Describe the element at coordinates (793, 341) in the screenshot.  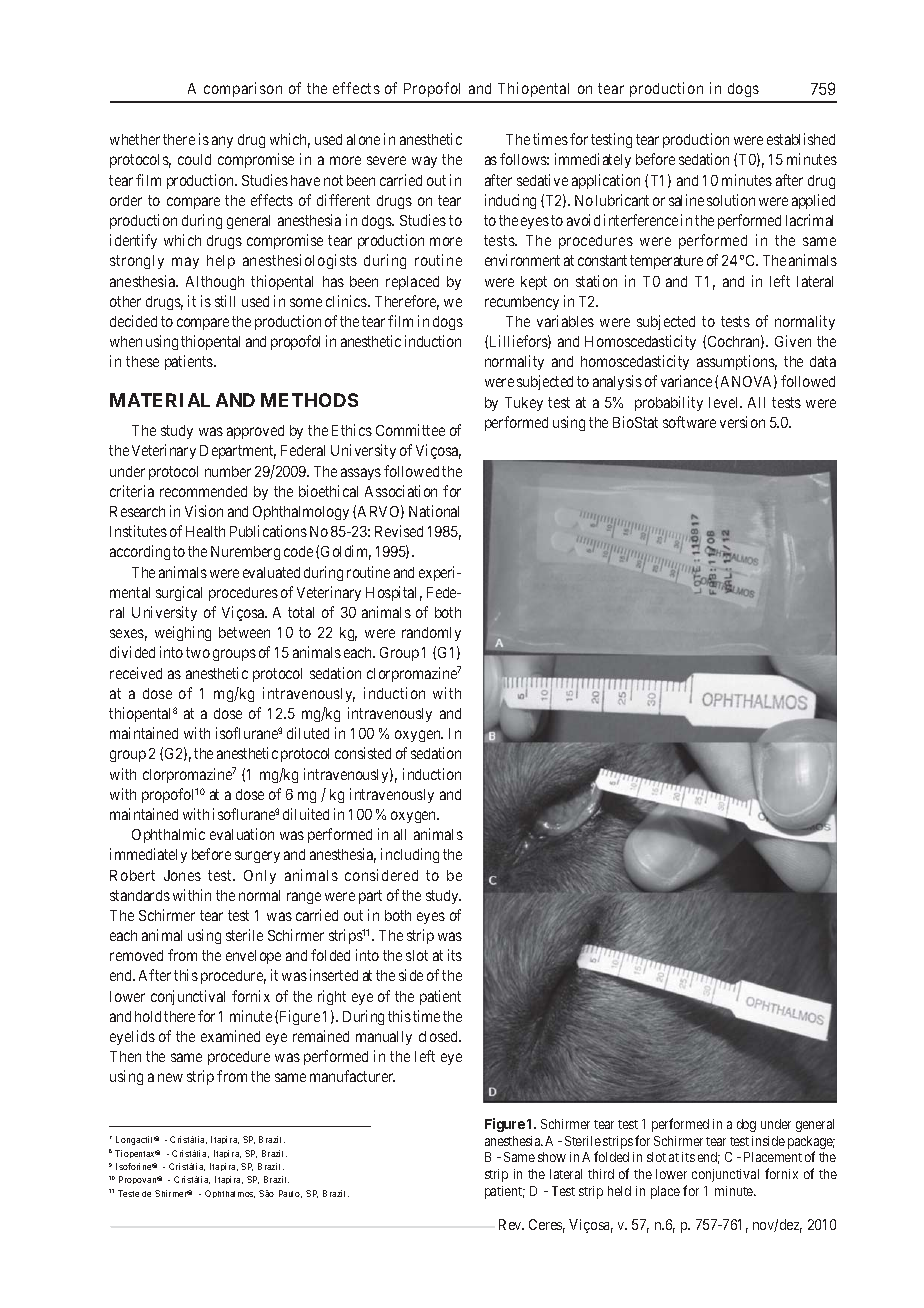
I see `Given` at that location.
